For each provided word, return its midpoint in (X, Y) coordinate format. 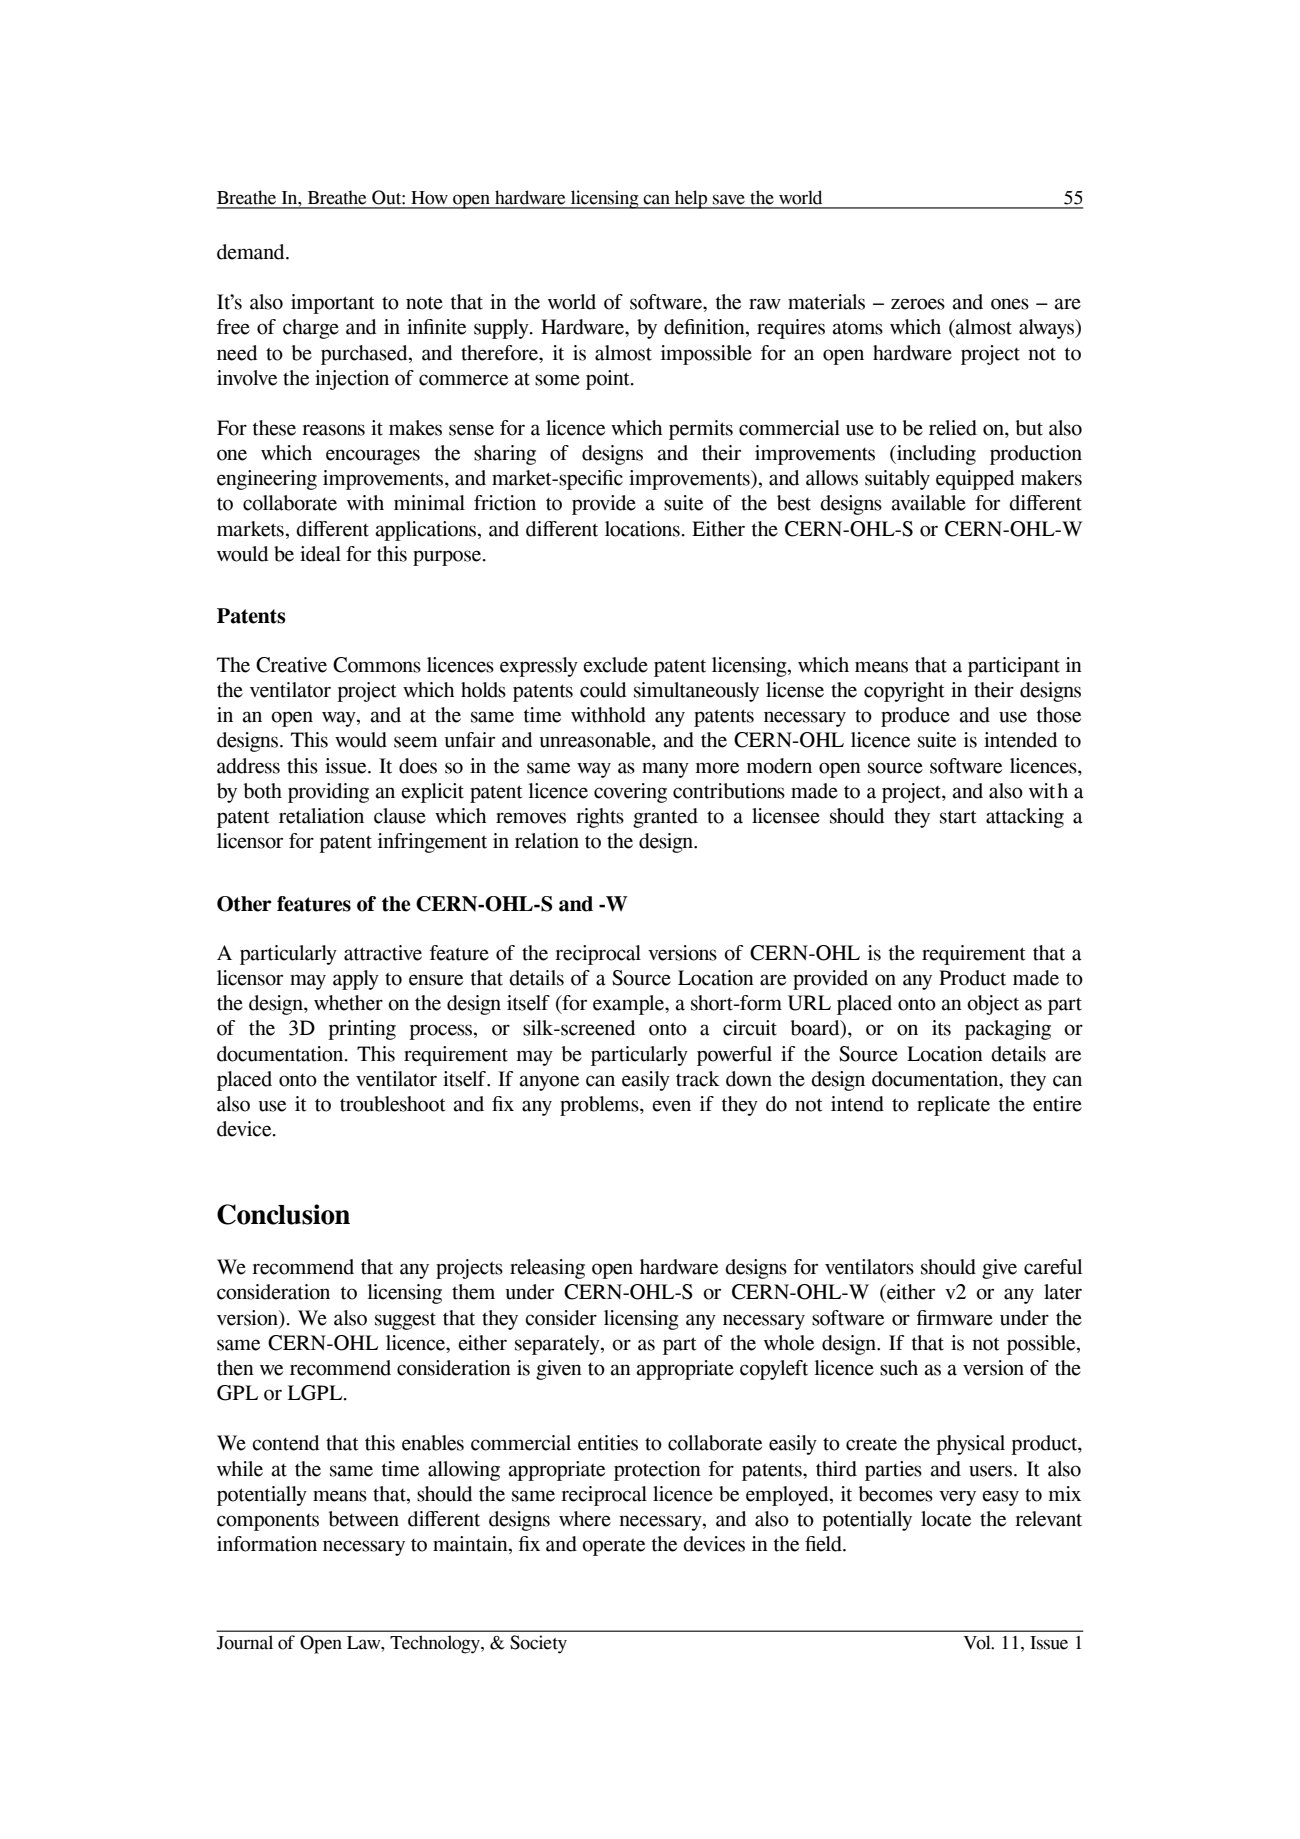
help (691, 199)
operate (613, 1547)
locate (946, 1519)
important (332, 304)
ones (1010, 304)
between (364, 1519)
